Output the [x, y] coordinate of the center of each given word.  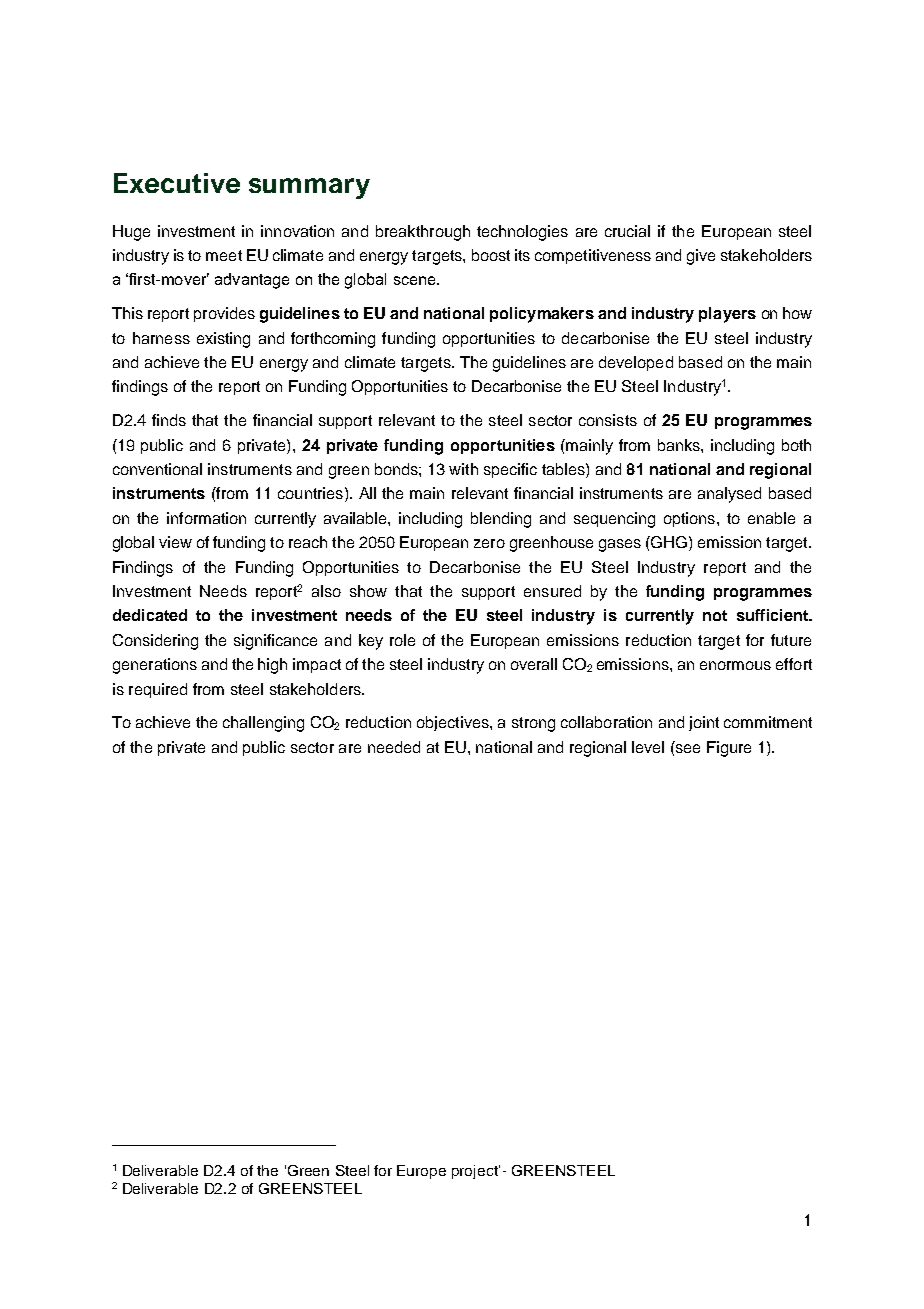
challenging [263, 724]
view [175, 542]
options [689, 519]
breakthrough [423, 233]
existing [223, 340]
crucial [627, 231]
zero [489, 543]
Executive [177, 183]
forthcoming [333, 340]
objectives [454, 723]
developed [636, 363]
